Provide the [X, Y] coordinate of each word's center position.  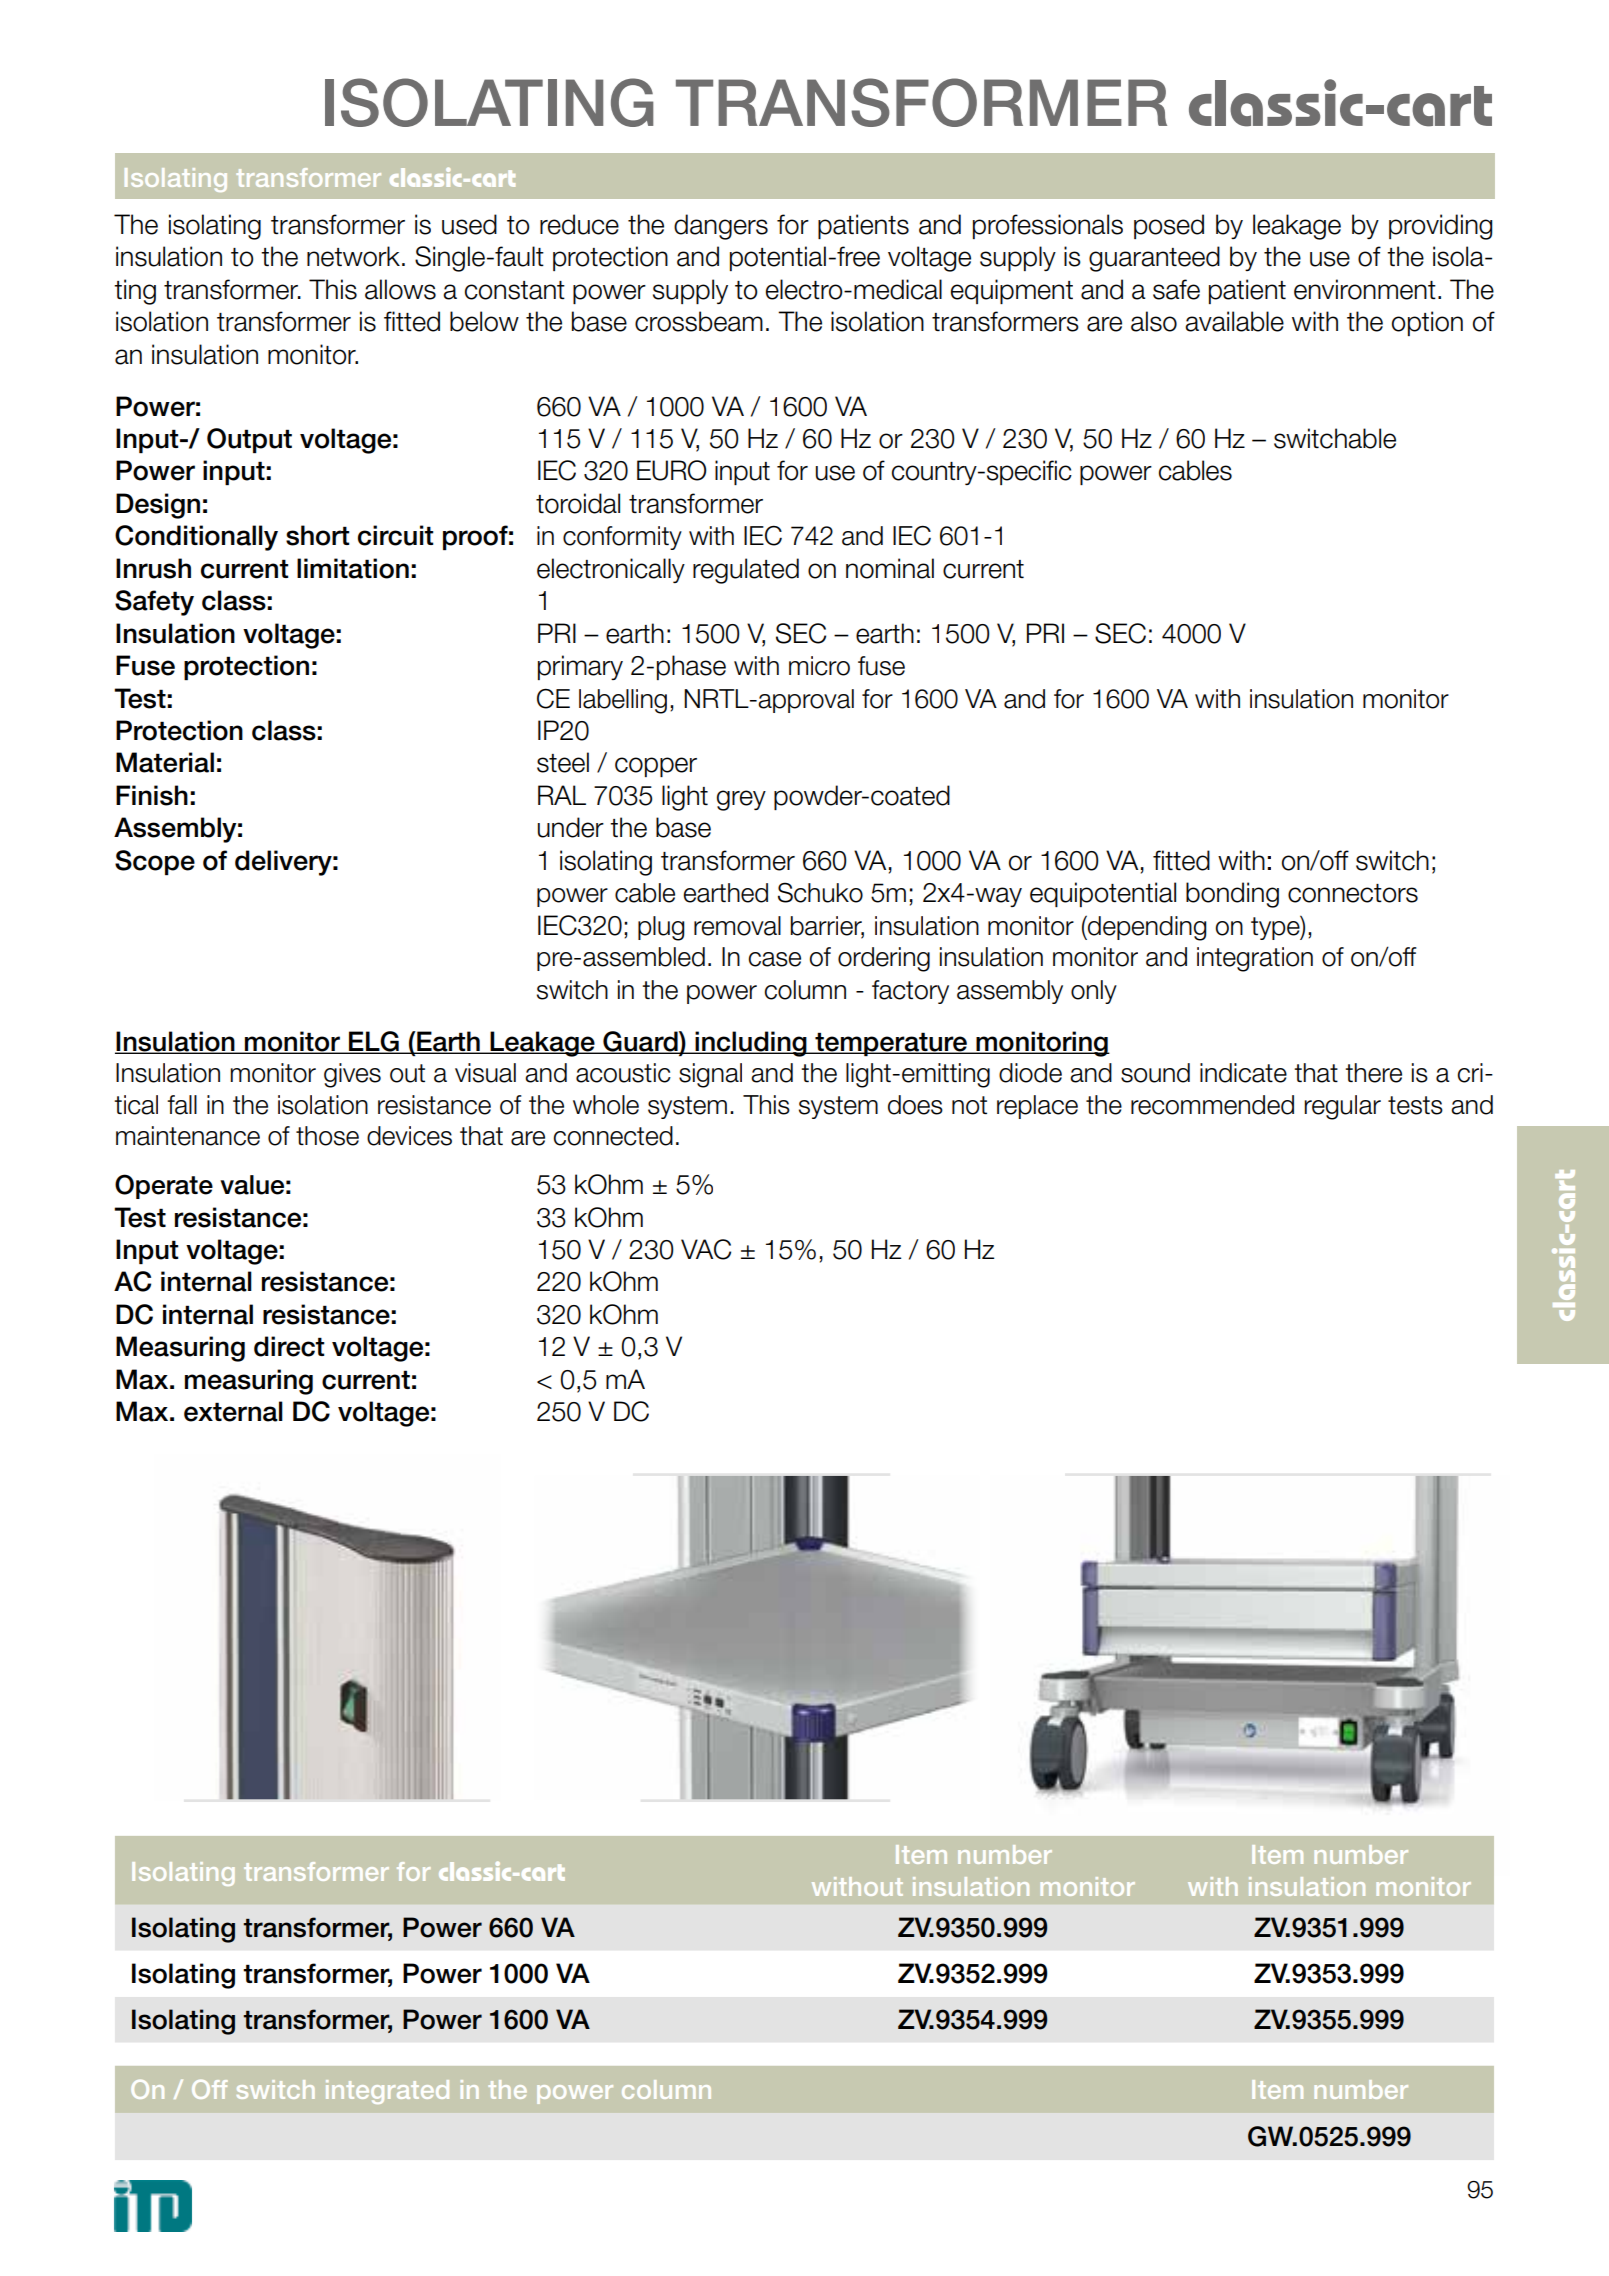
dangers [721, 227]
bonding [1232, 895]
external [233, 1411]
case [774, 959]
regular [1342, 1107]
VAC [706, 1249]
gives [352, 1075]
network [353, 256]
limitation [353, 568]
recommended [1212, 1105]
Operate [164, 1186]
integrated [387, 2092]
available [1234, 321]
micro [819, 666]
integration [1255, 959]
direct [289, 1346]
